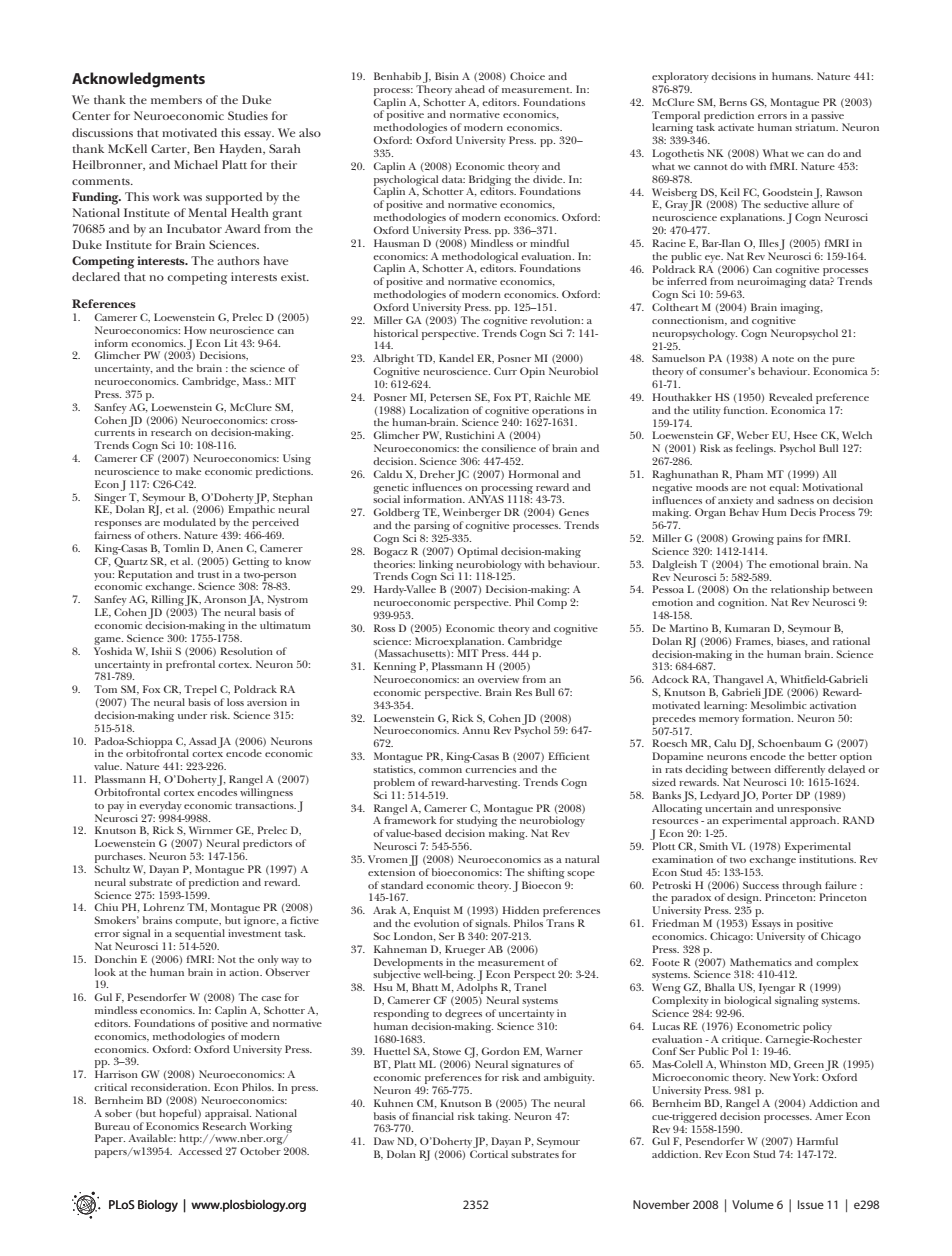 This screenshot has height=1256, width=952. What do you see at coordinates (176, 99) in the screenshot?
I see `members` at bounding box center [176, 99].
